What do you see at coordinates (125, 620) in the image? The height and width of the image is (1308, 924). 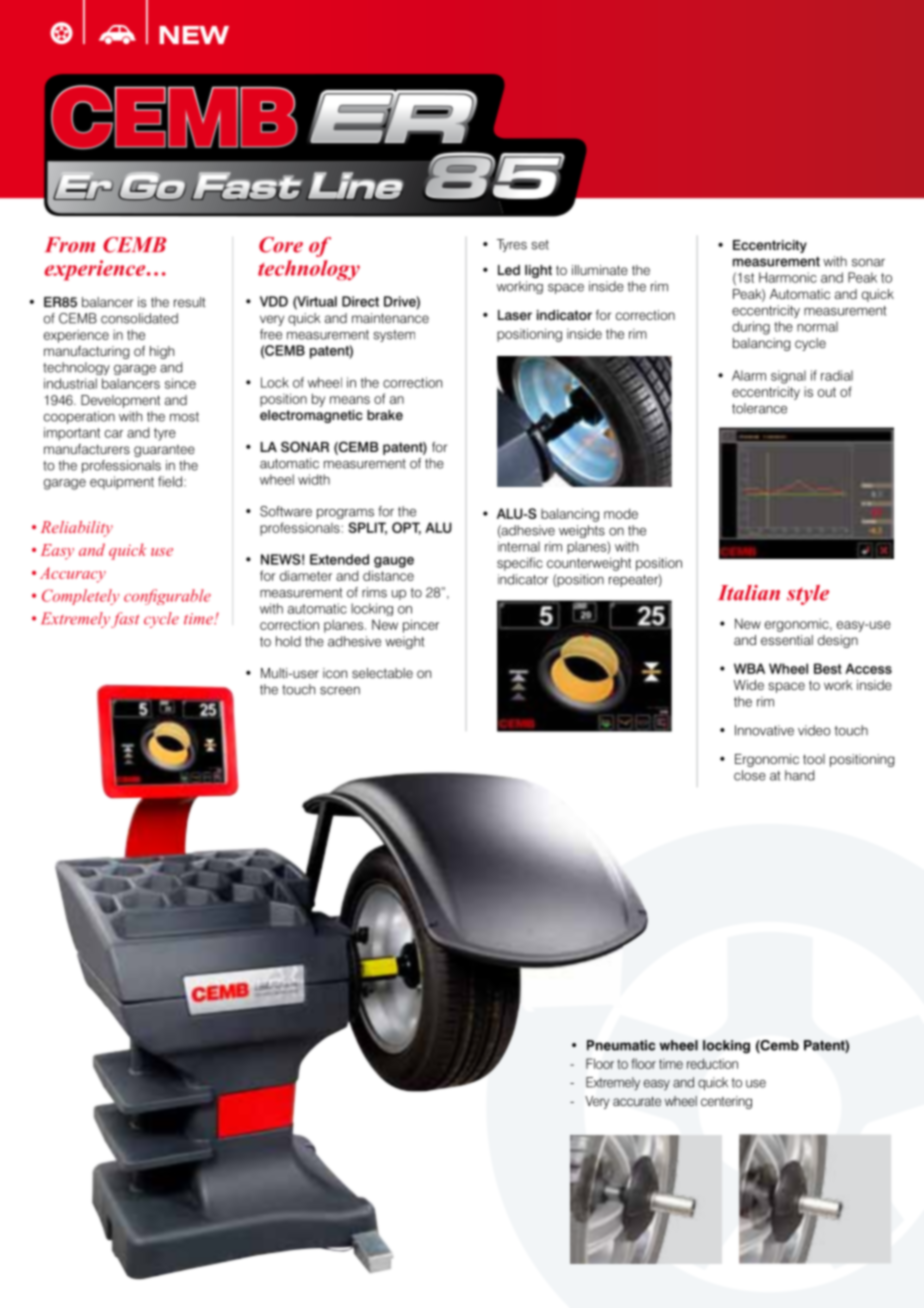 I see `fast` at bounding box center [125, 620].
